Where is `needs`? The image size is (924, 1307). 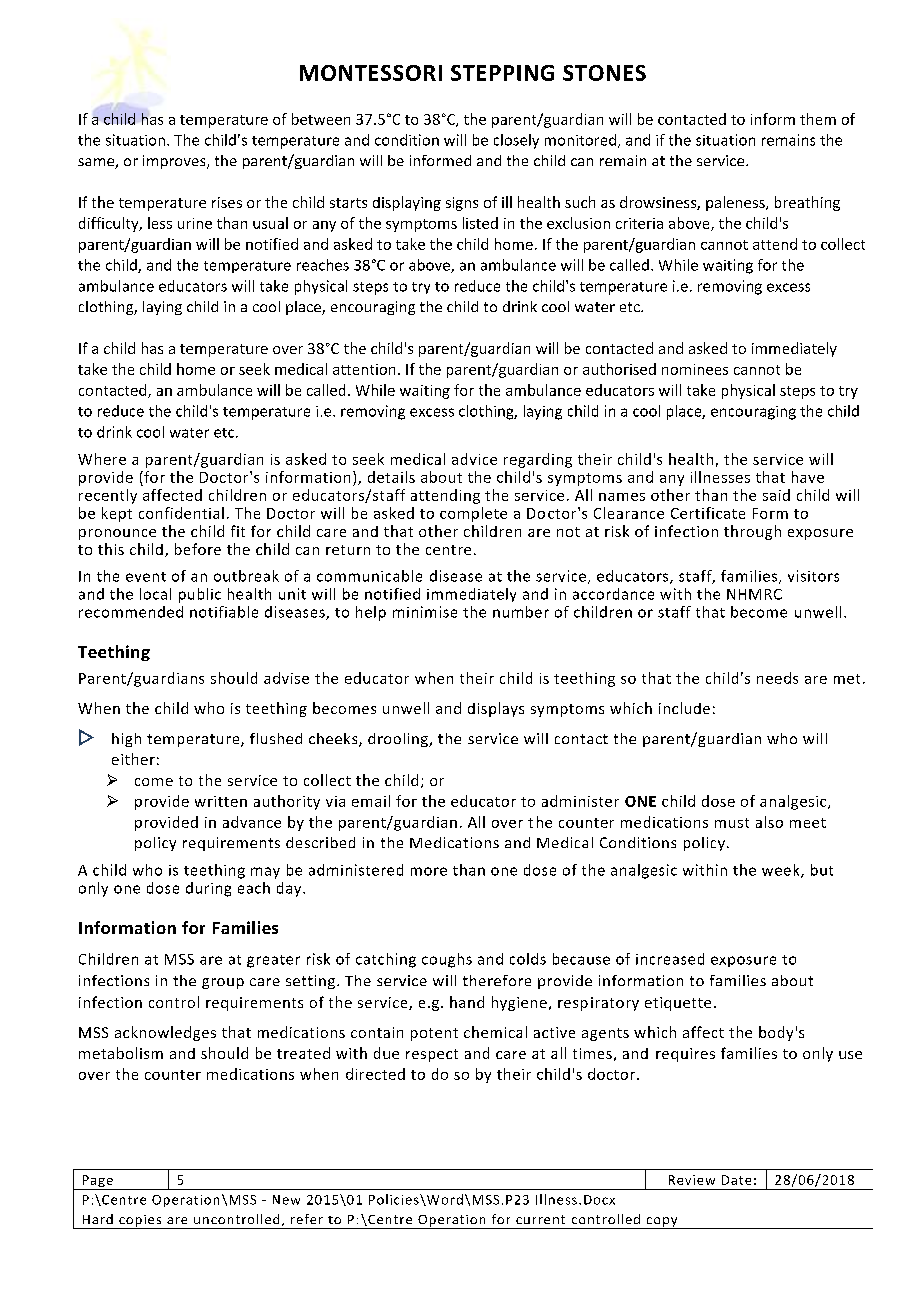 needs is located at coordinates (777, 678).
